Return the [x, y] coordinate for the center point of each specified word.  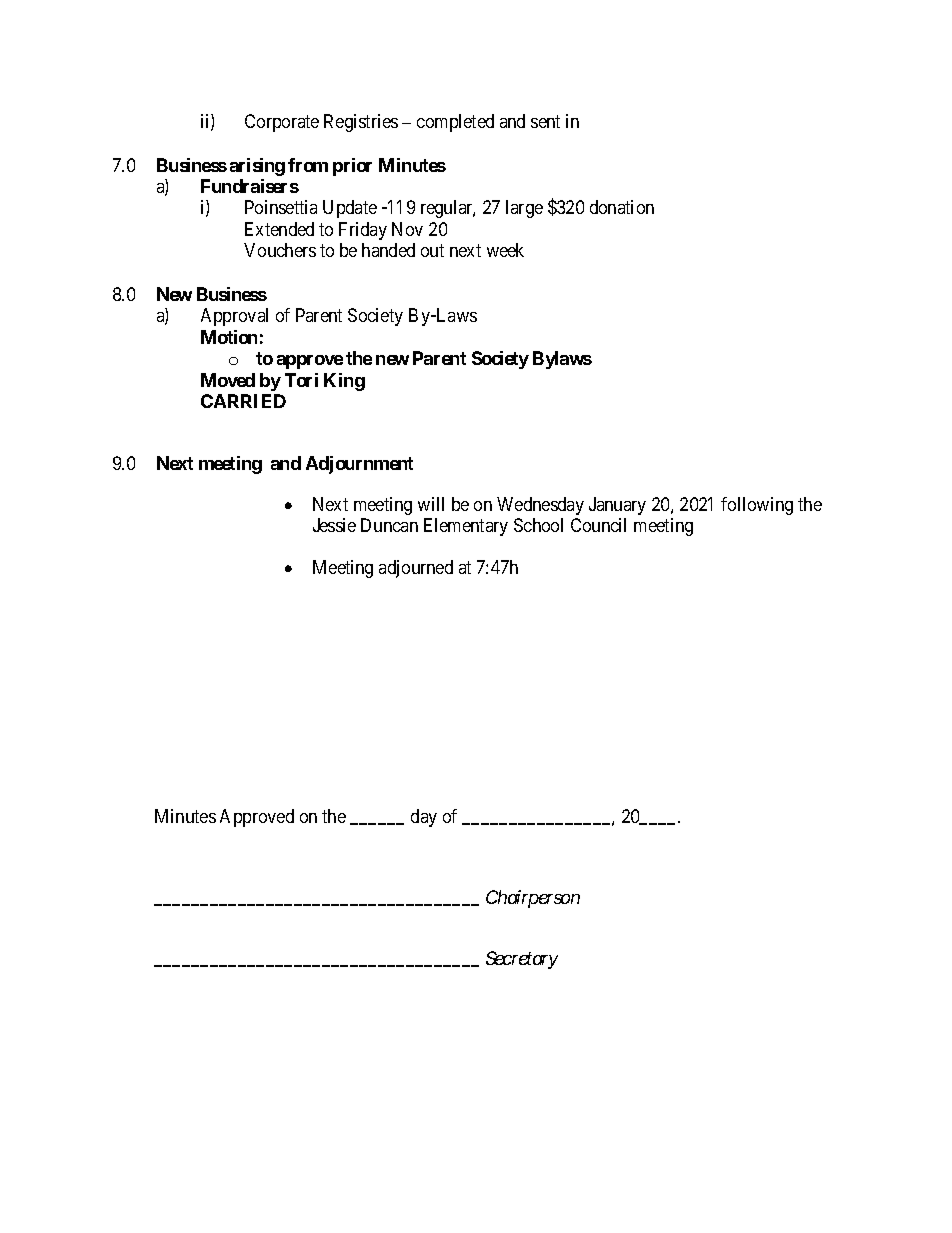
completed [455, 123]
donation [622, 207]
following [757, 506]
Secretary [522, 960]
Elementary [466, 527]
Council [598, 525]
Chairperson [533, 899]
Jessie [334, 525]
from [308, 165]
